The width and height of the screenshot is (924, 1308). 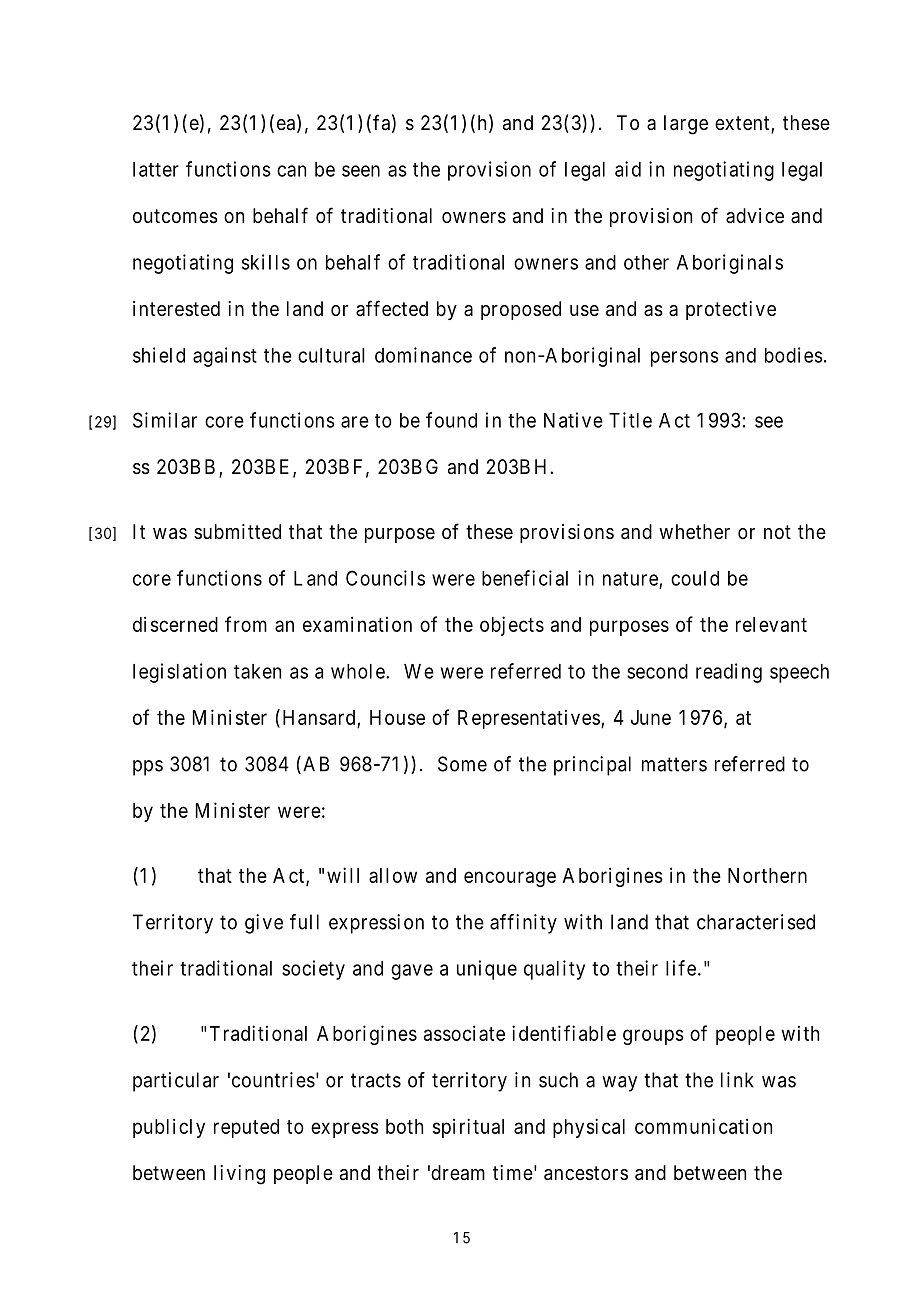 What do you see at coordinates (246, 1128) in the screenshot?
I see `reputed` at bounding box center [246, 1128].
